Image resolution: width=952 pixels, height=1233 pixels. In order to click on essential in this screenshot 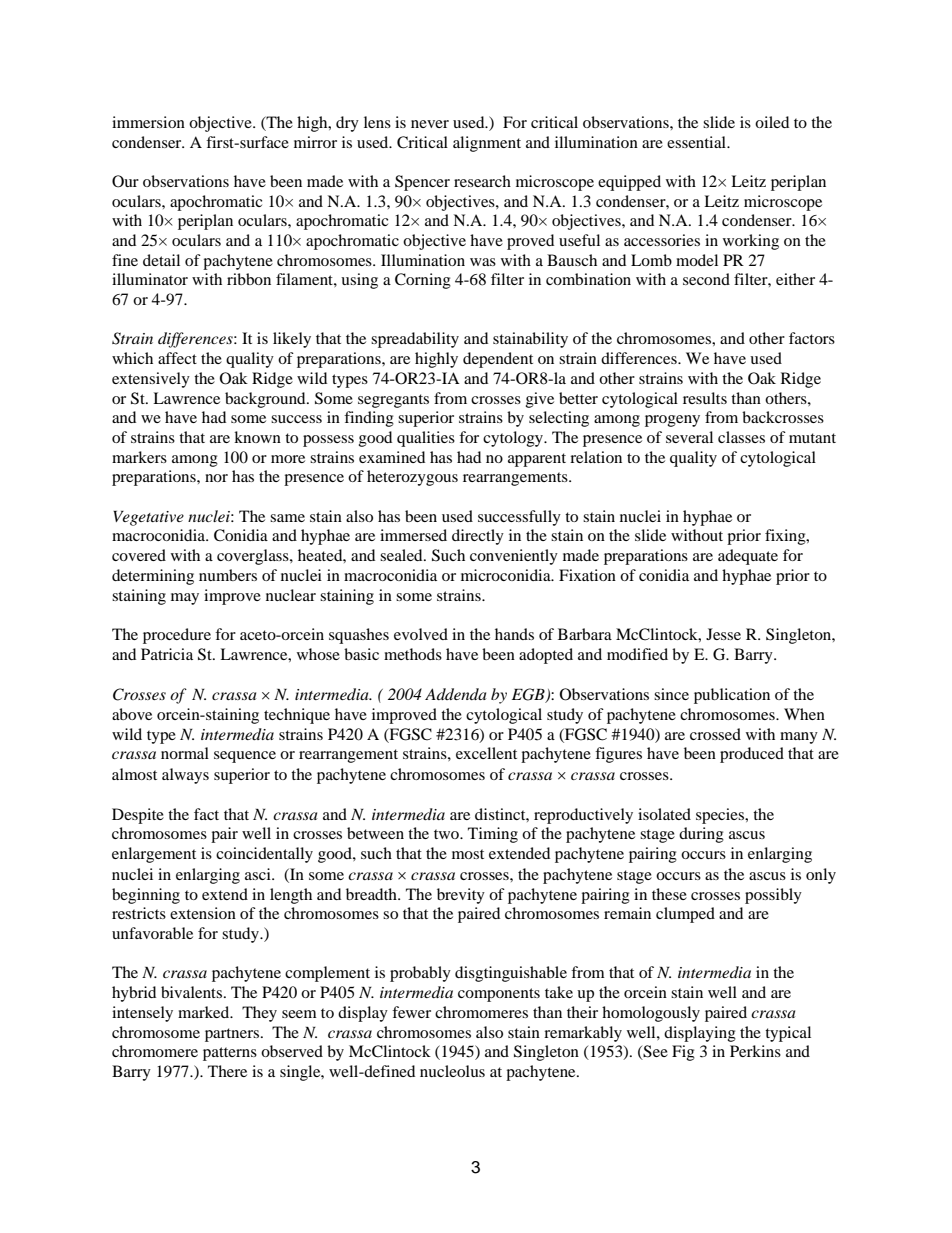, I will do `click(698, 142)`.
